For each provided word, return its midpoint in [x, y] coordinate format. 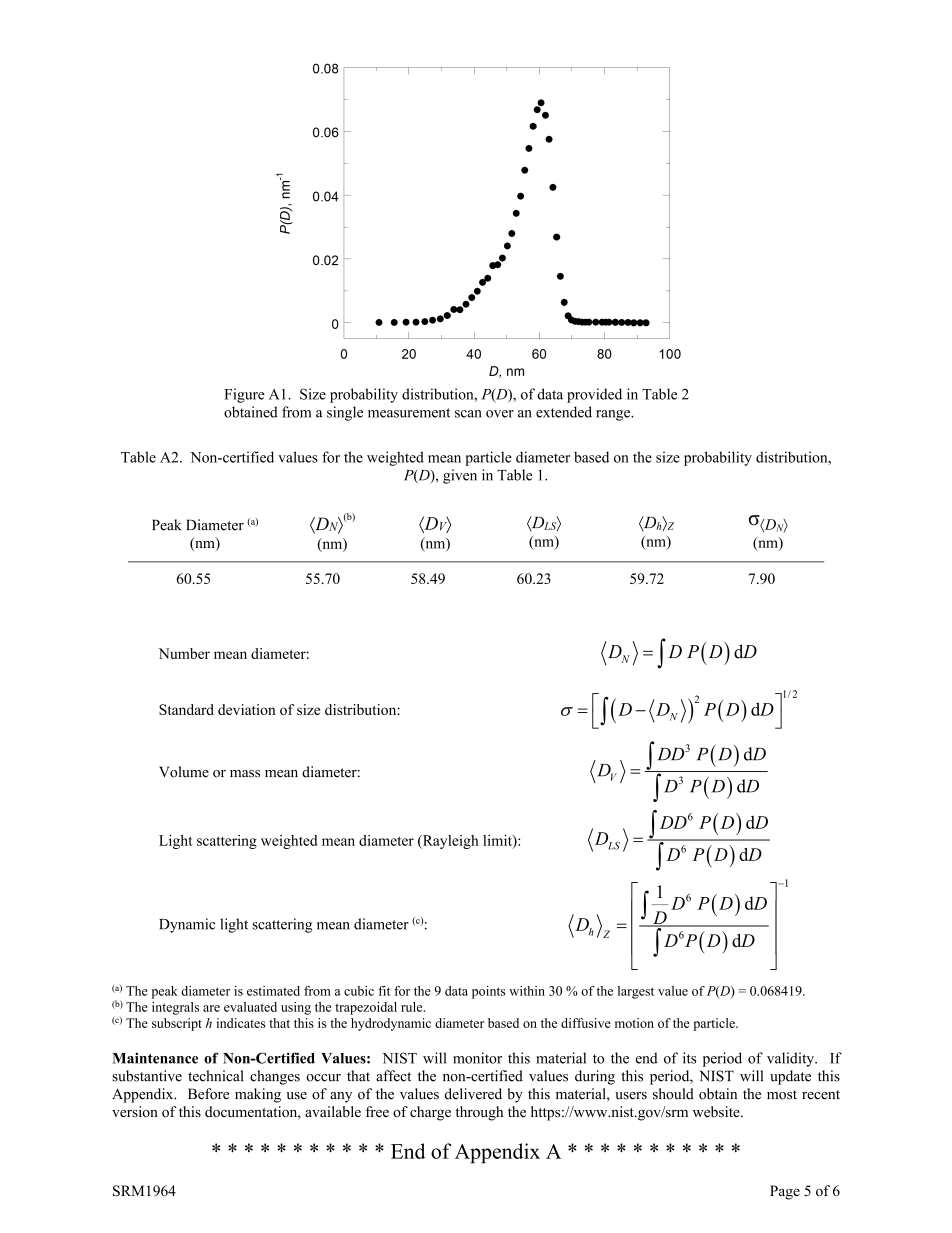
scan [468, 414]
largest [636, 992]
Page [785, 1192]
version [135, 1112]
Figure [244, 395]
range [614, 415]
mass [245, 774]
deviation [247, 709]
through [479, 1113]
